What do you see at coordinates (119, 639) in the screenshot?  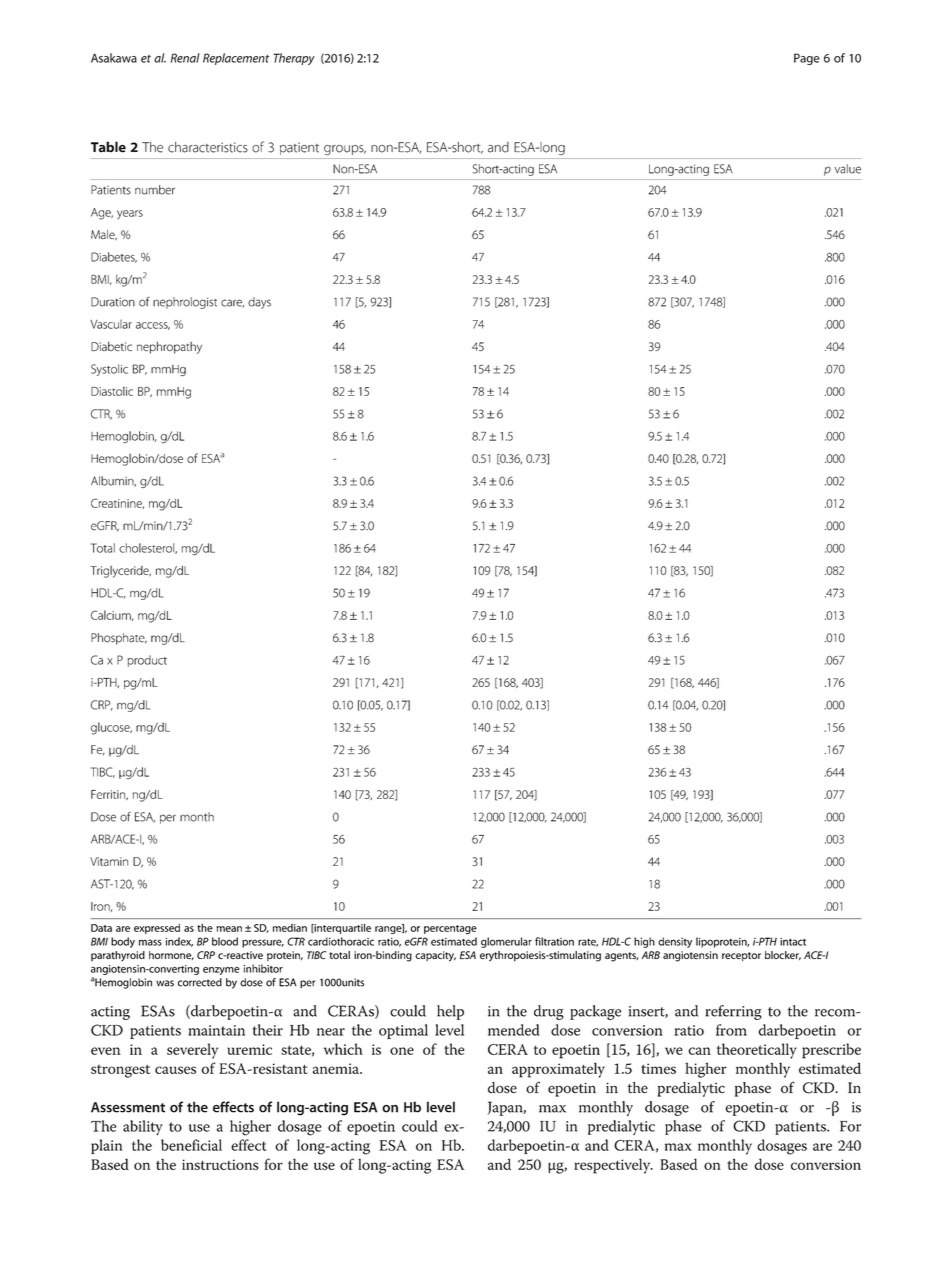 I see `Phosphate` at bounding box center [119, 639].
